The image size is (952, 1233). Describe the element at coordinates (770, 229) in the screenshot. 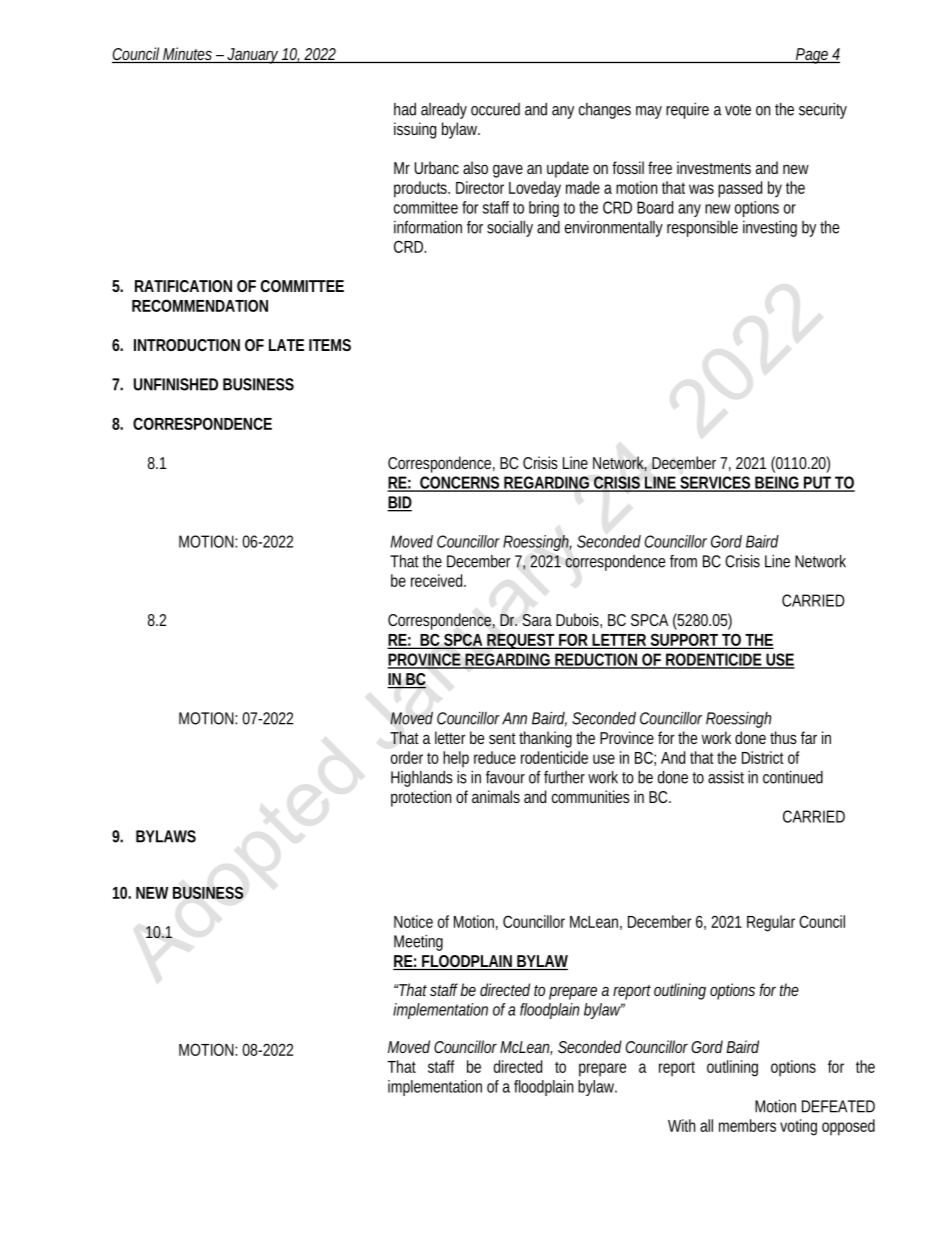

I see `investing` at that location.
